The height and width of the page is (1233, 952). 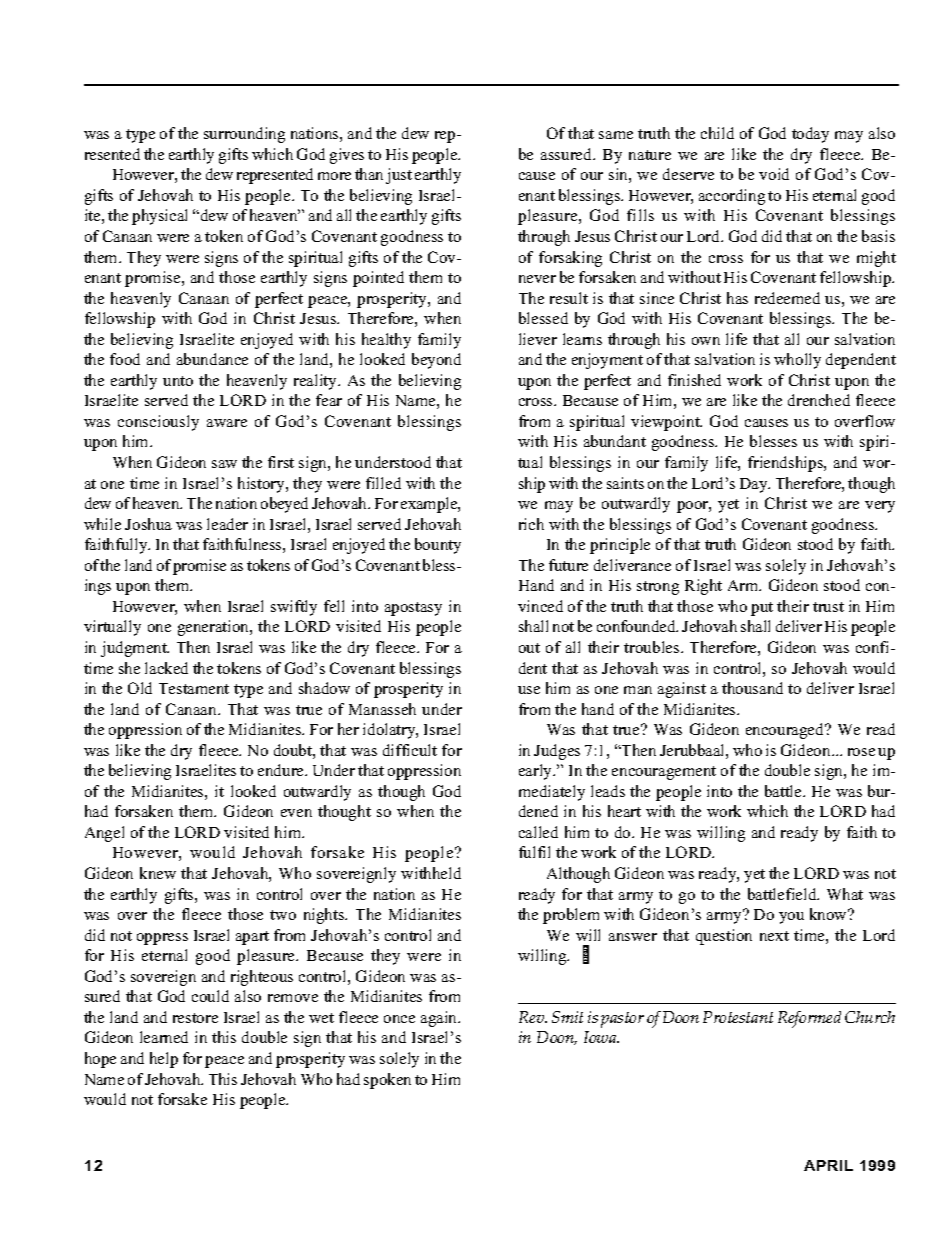 What do you see at coordinates (791, 918) in the page?
I see `you` at bounding box center [791, 918].
